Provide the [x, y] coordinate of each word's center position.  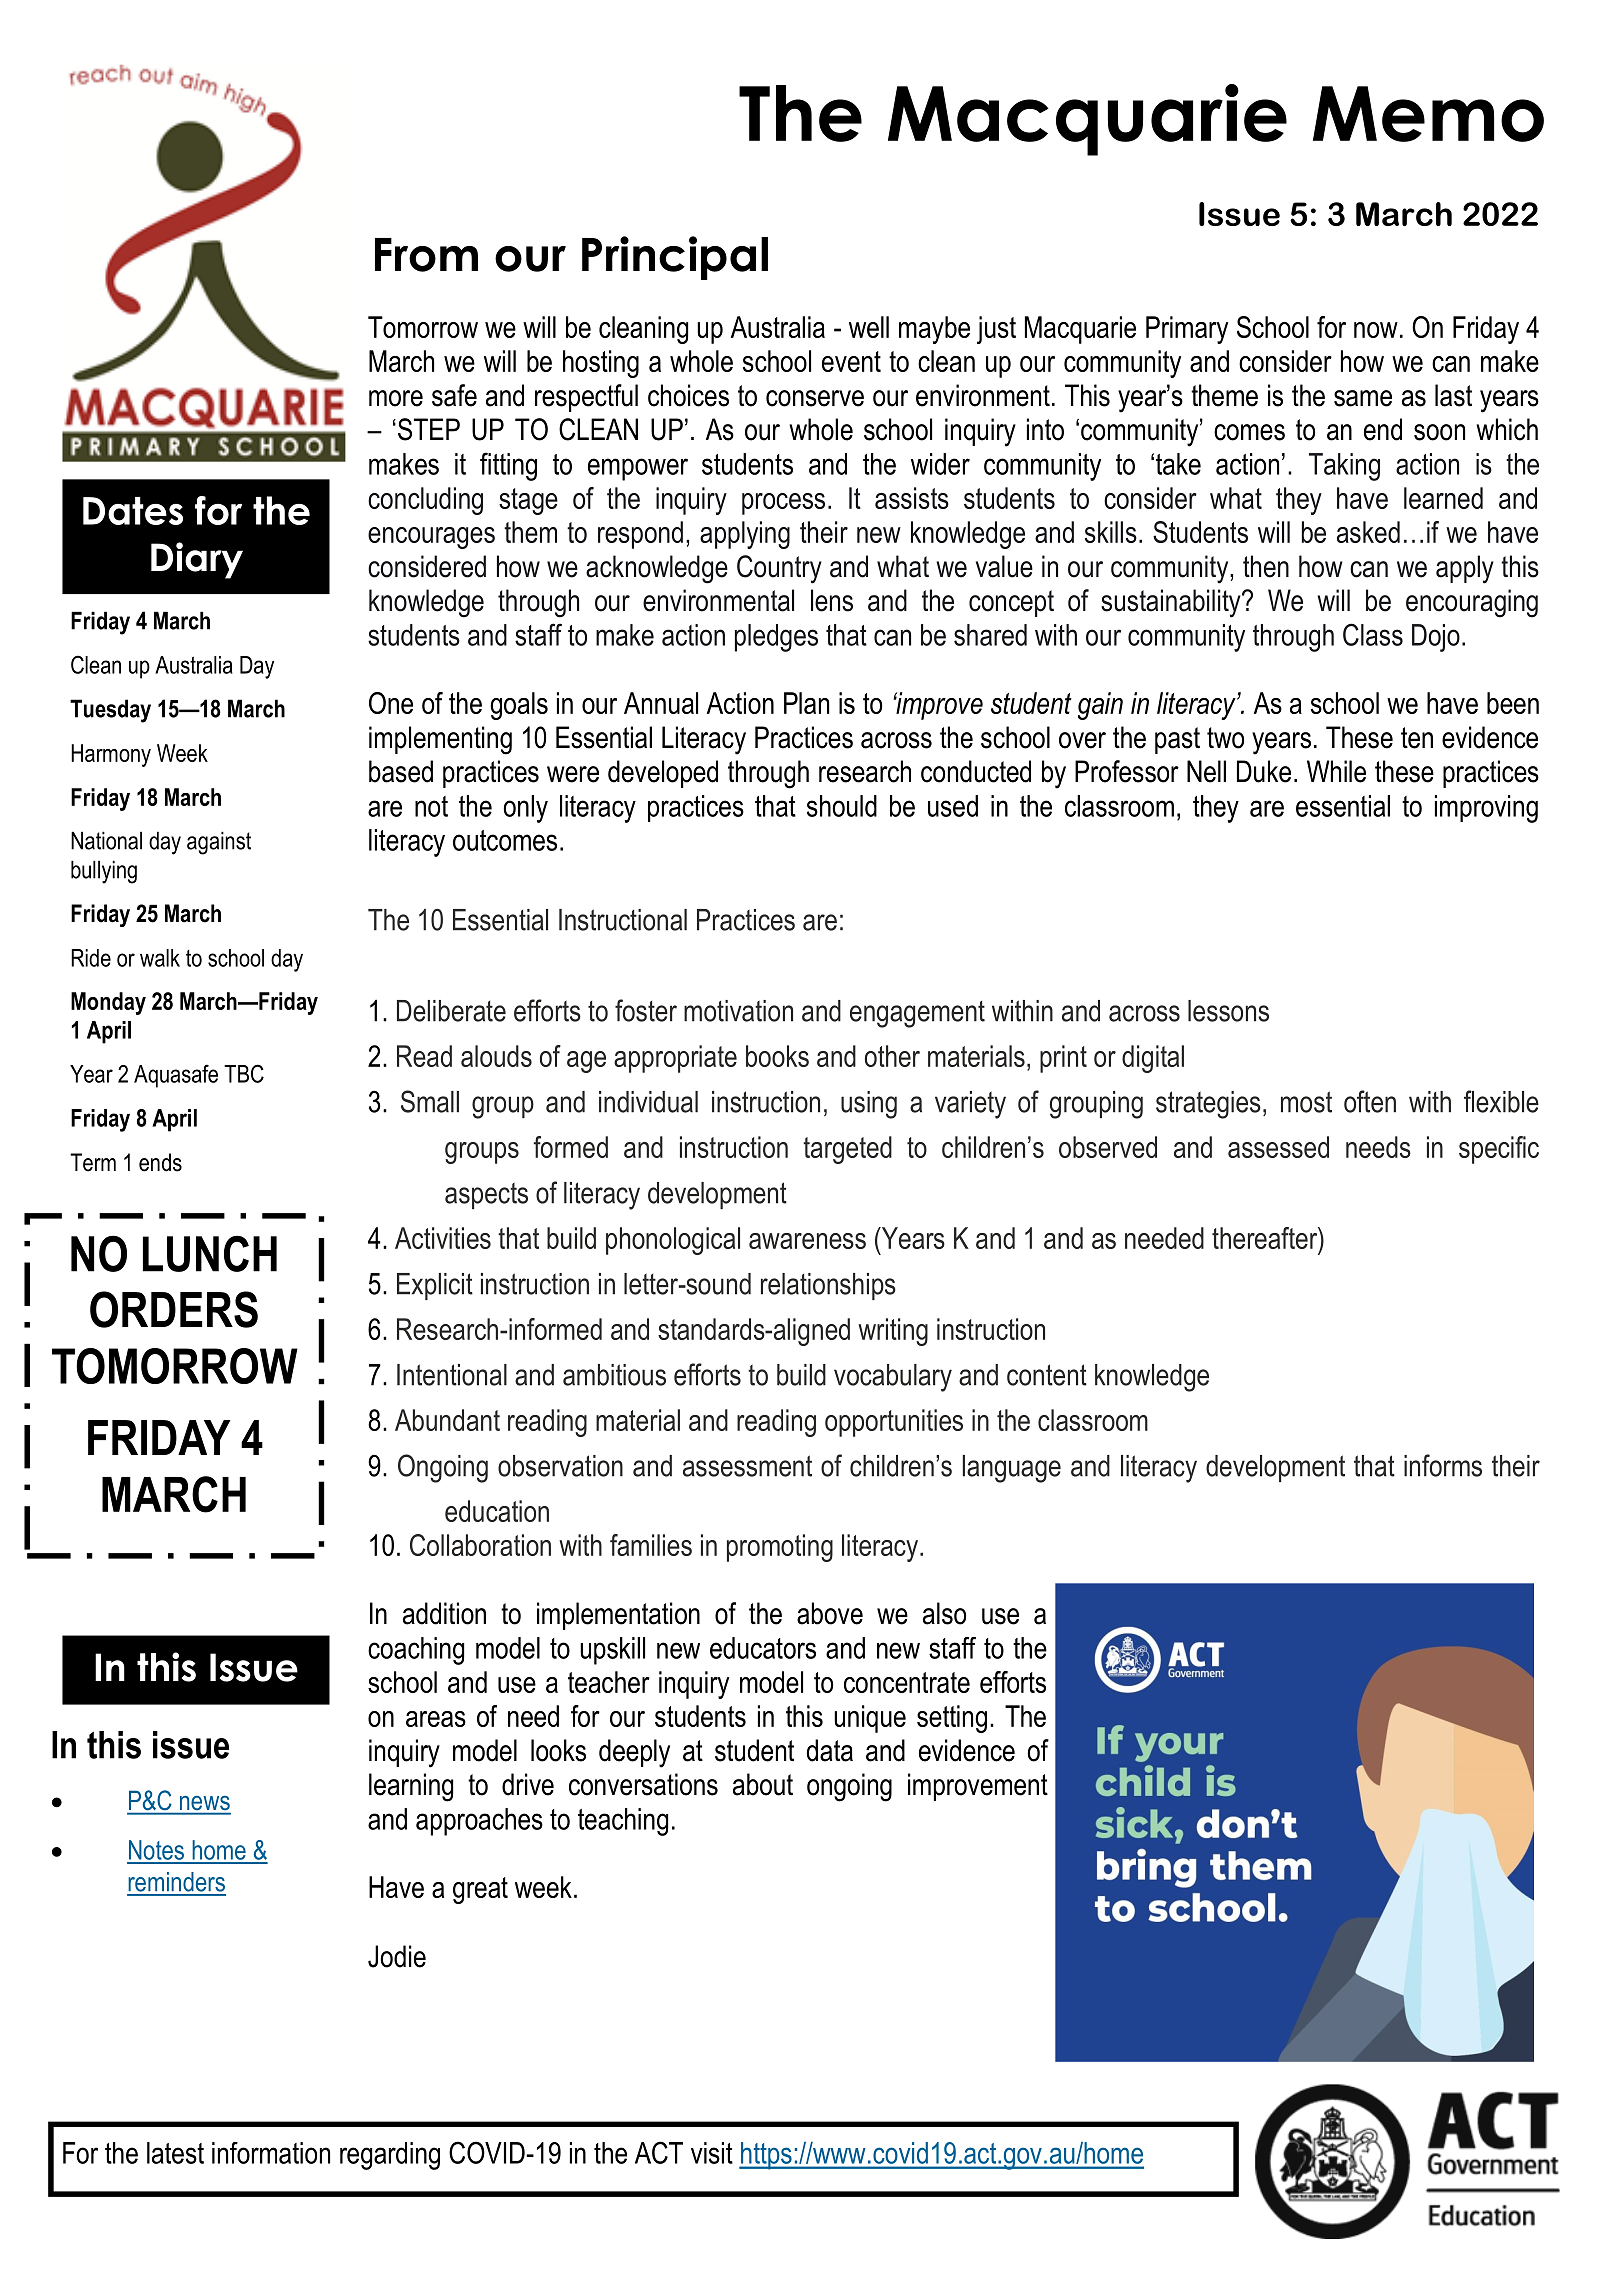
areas [436, 1719]
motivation [738, 1011]
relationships [828, 1286]
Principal [675, 258]
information [271, 2153]
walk [160, 958]
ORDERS [174, 1309]
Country [779, 569]
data [830, 1750]
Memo [1428, 114]
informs [1443, 1465]
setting [952, 1719]
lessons [1228, 1011]
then [1266, 566]
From [426, 255]
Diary [197, 560]
